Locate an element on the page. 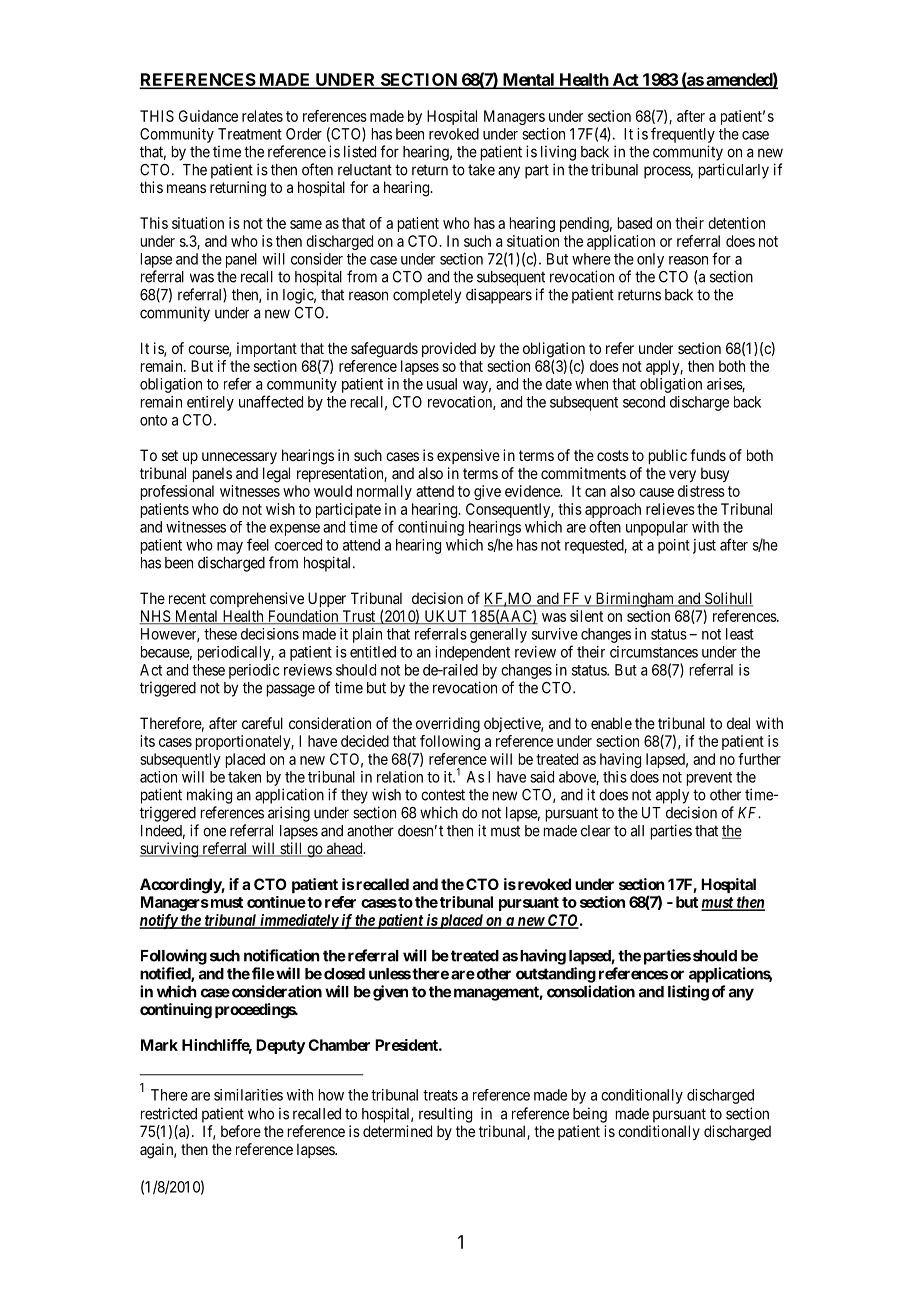 This document has height=1308, width=924. independent is located at coordinates (472, 653).
